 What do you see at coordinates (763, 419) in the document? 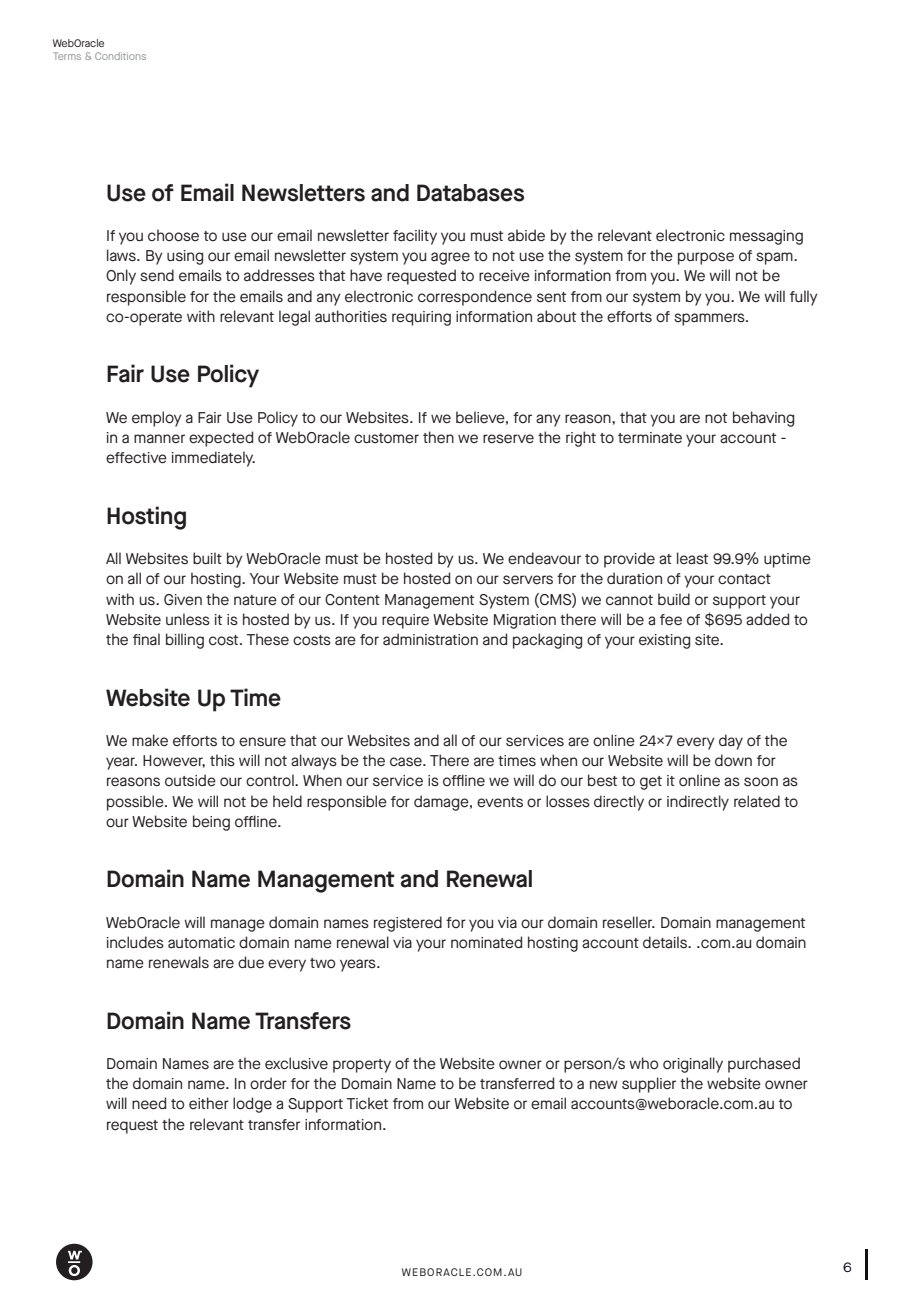
I see `behaving` at bounding box center [763, 419].
